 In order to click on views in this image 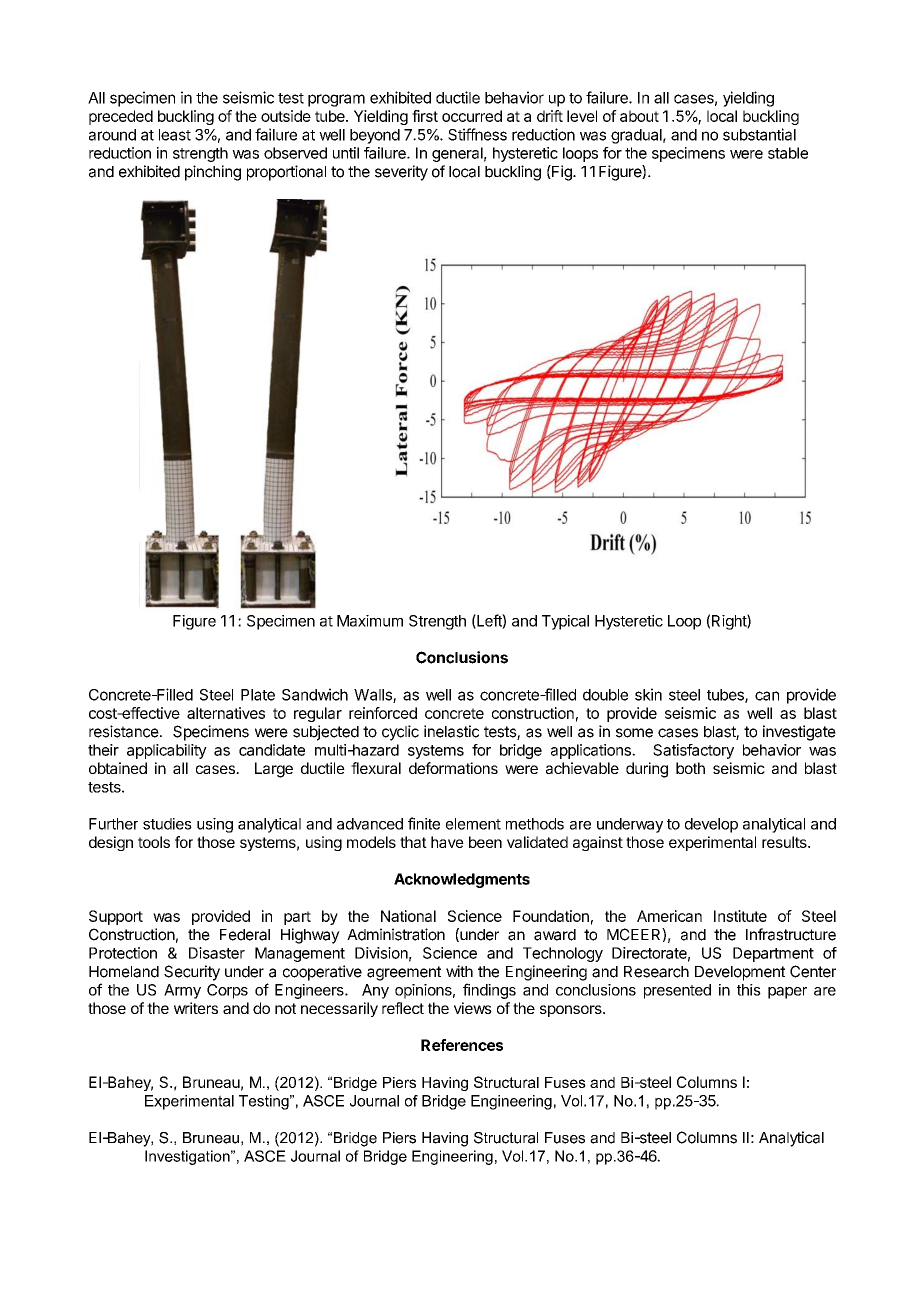, I will do `click(473, 1008)`.
